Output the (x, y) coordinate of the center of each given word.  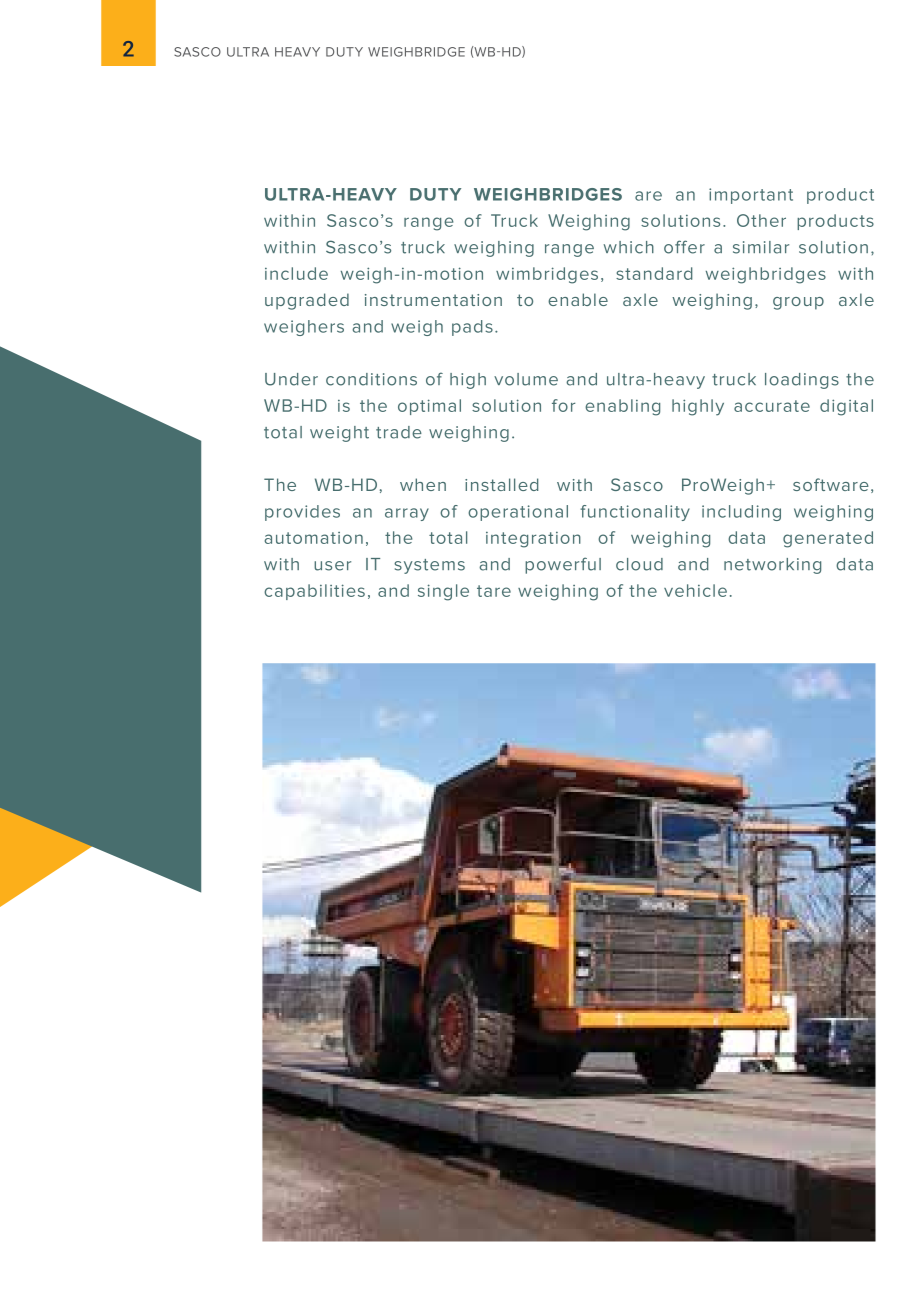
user (332, 566)
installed (502, 484)
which (629, 247)
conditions (371, 379)
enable (578, 299)
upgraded (307, 301)
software (831, 484)
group (798, 303)
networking (772, 566)
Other (761, 220)
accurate (772, 406)
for (563, 405)
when (423, 484)
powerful (563, 565)
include (296, 273)
